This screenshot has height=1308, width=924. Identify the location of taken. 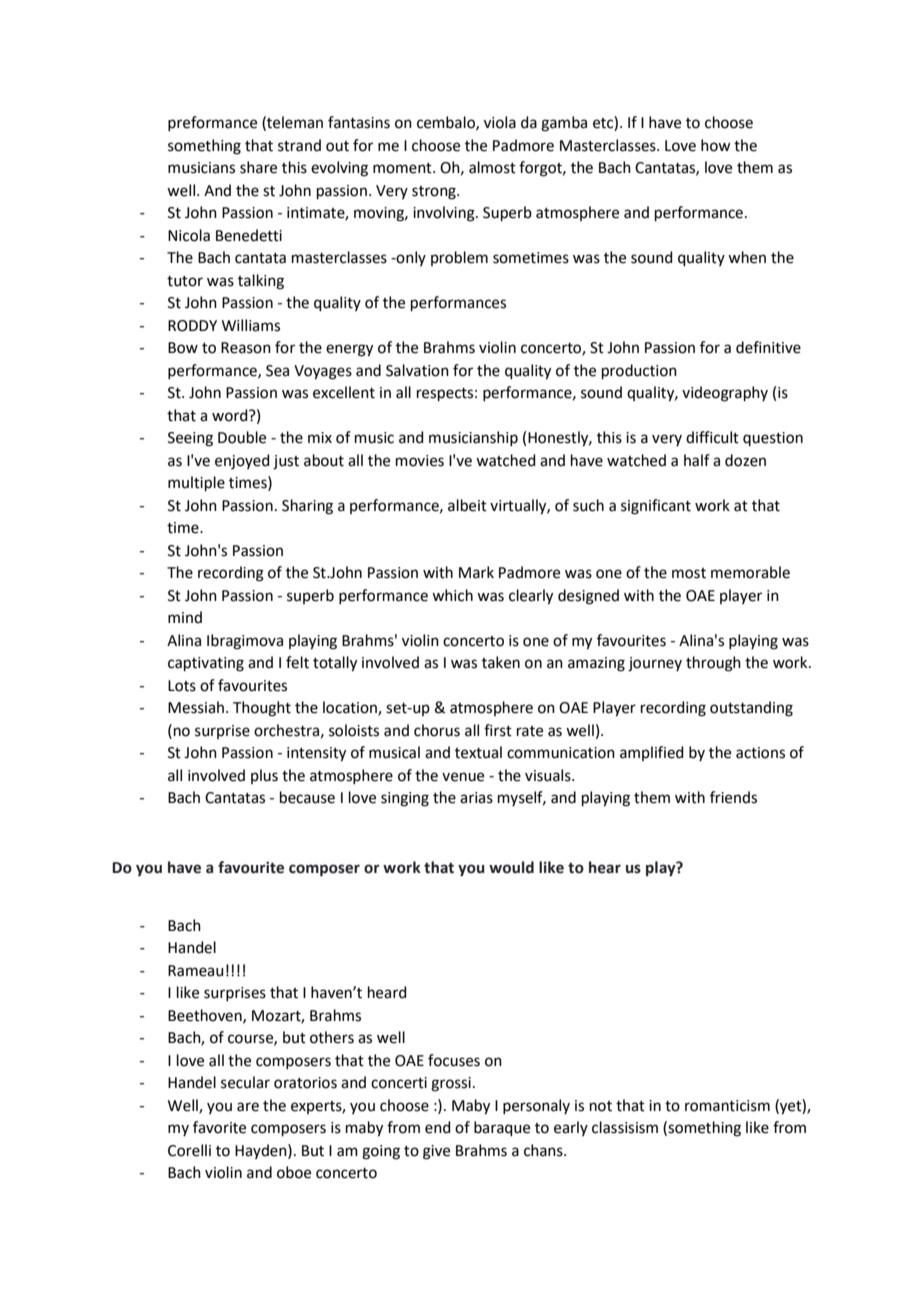
(501, 662).
